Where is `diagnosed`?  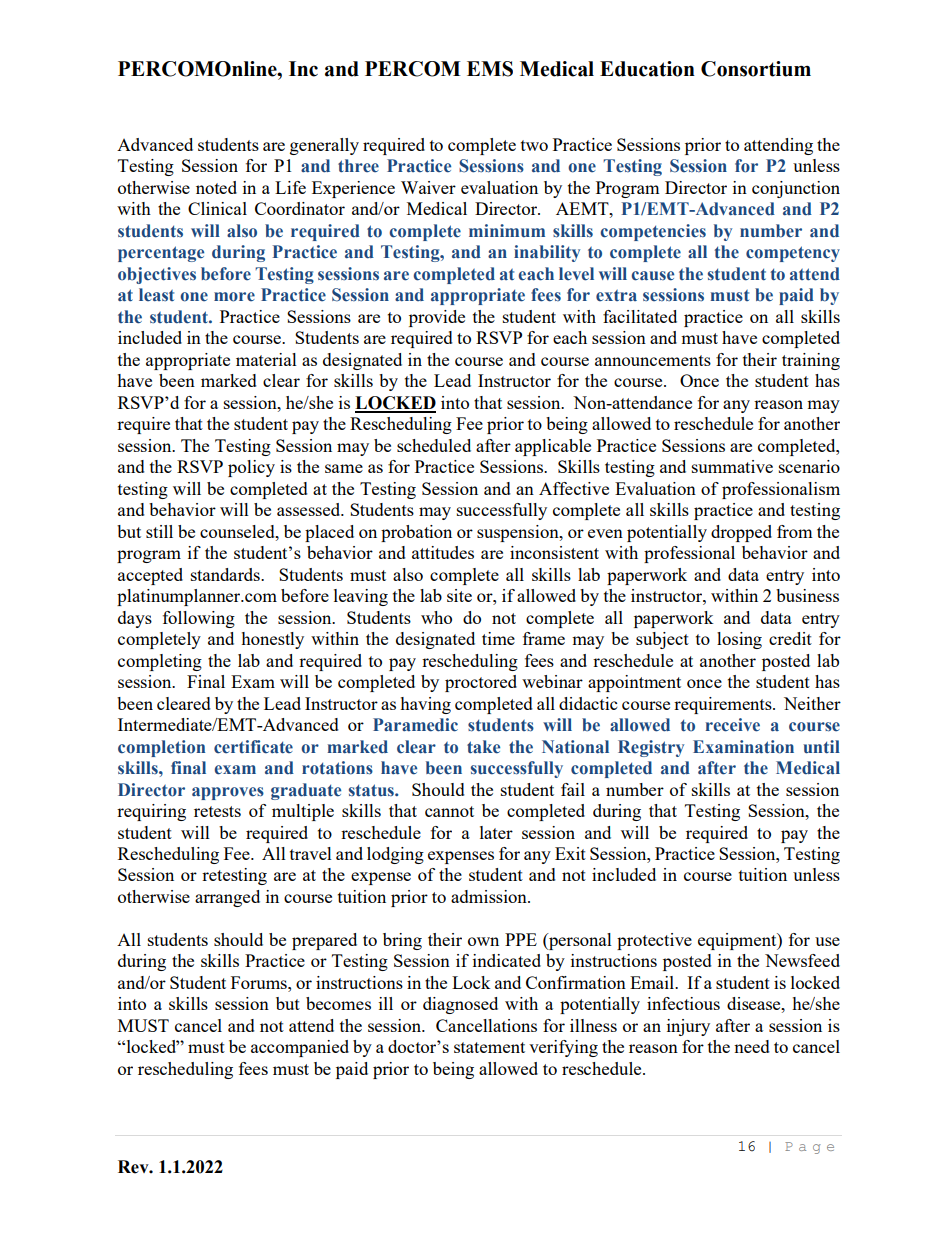 diagnosed is located at coordinates (460, 1005).
